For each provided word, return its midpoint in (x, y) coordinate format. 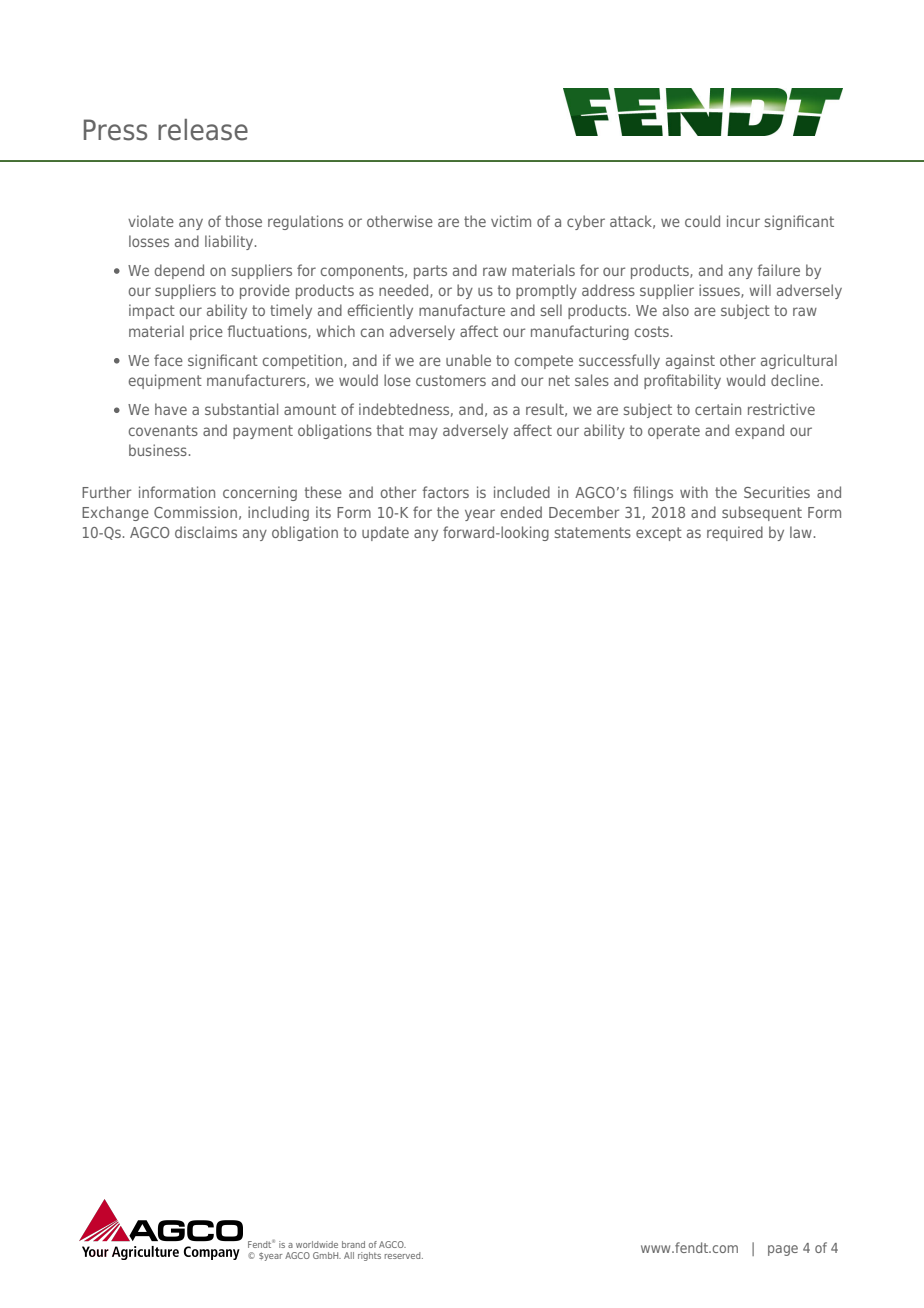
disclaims (206, 532)
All (349, 1255)
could (702, 221)
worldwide (317, 1244)
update (385, 533)
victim (511, 221)
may (423, 433)
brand (353, 1244)
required (735, 533)
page (783, 1250)
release (203, 130)
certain (718, 409)
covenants (163, 430)
